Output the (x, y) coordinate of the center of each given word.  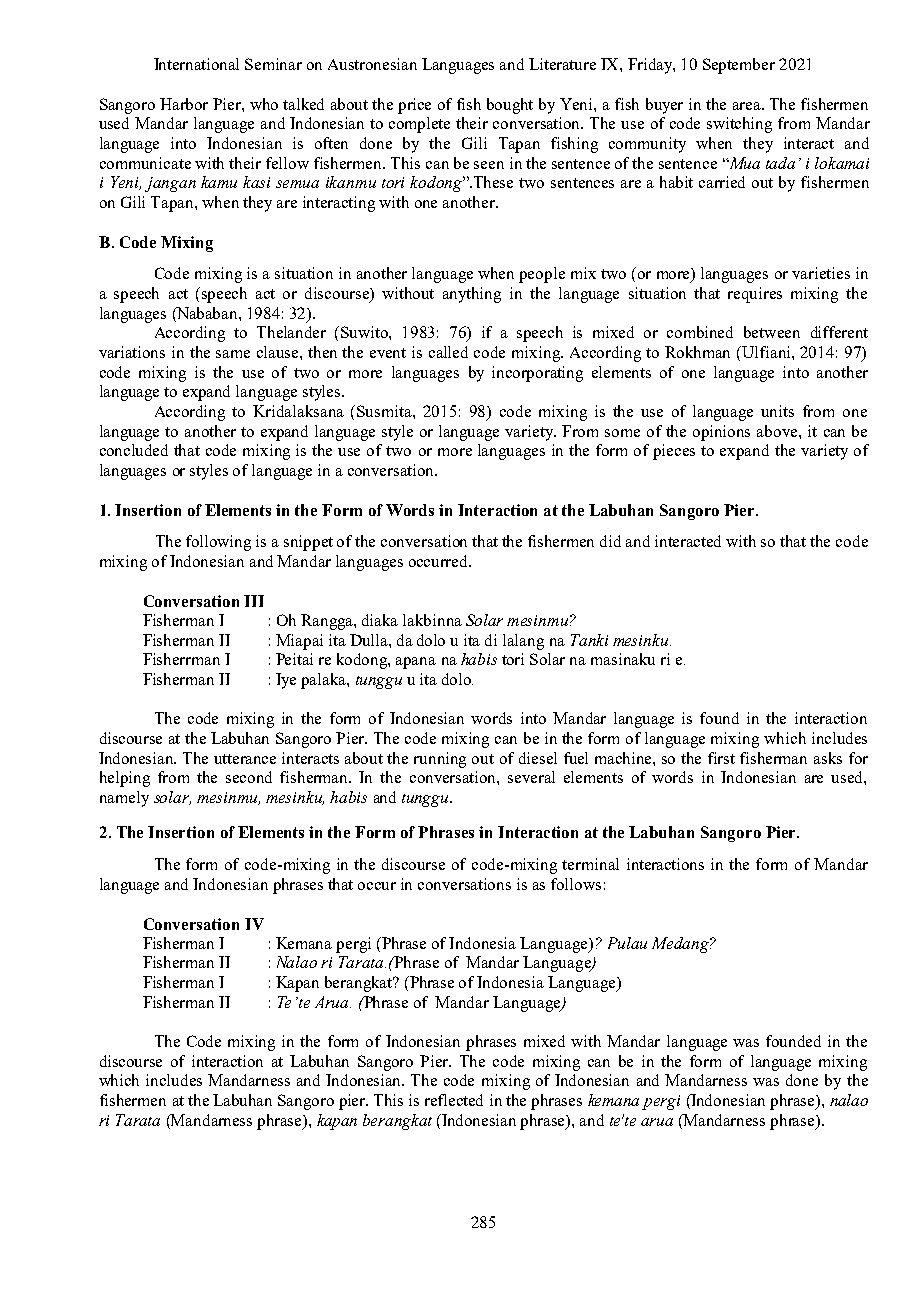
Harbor (184, 104)
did (610, 541)
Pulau (627, 943)
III (254, 601)
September (739, 66)
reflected (454, 1100)
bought (510, 106)
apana (416, 663)
